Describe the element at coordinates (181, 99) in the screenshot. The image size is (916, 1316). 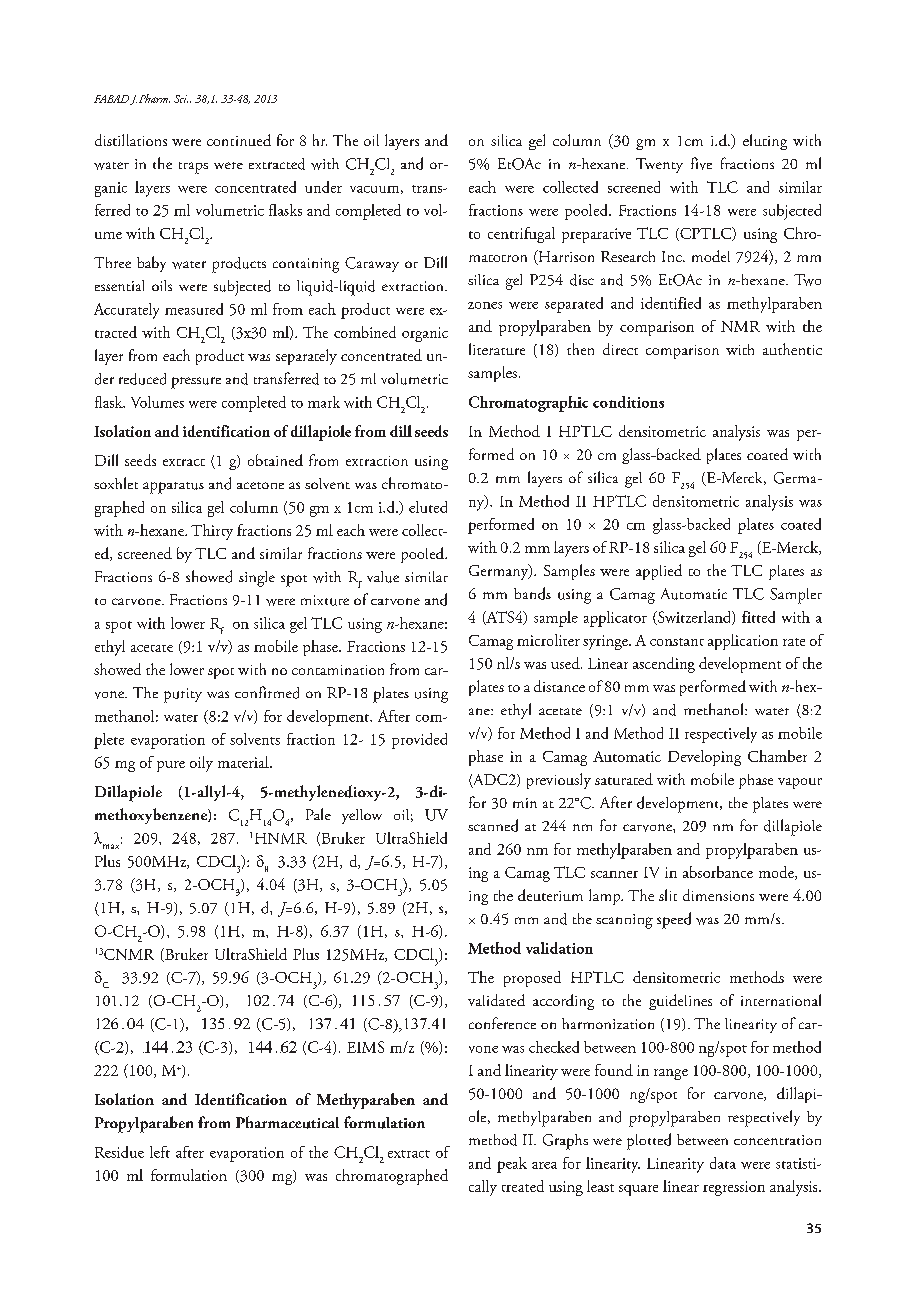
I see `Sci` at that location.
